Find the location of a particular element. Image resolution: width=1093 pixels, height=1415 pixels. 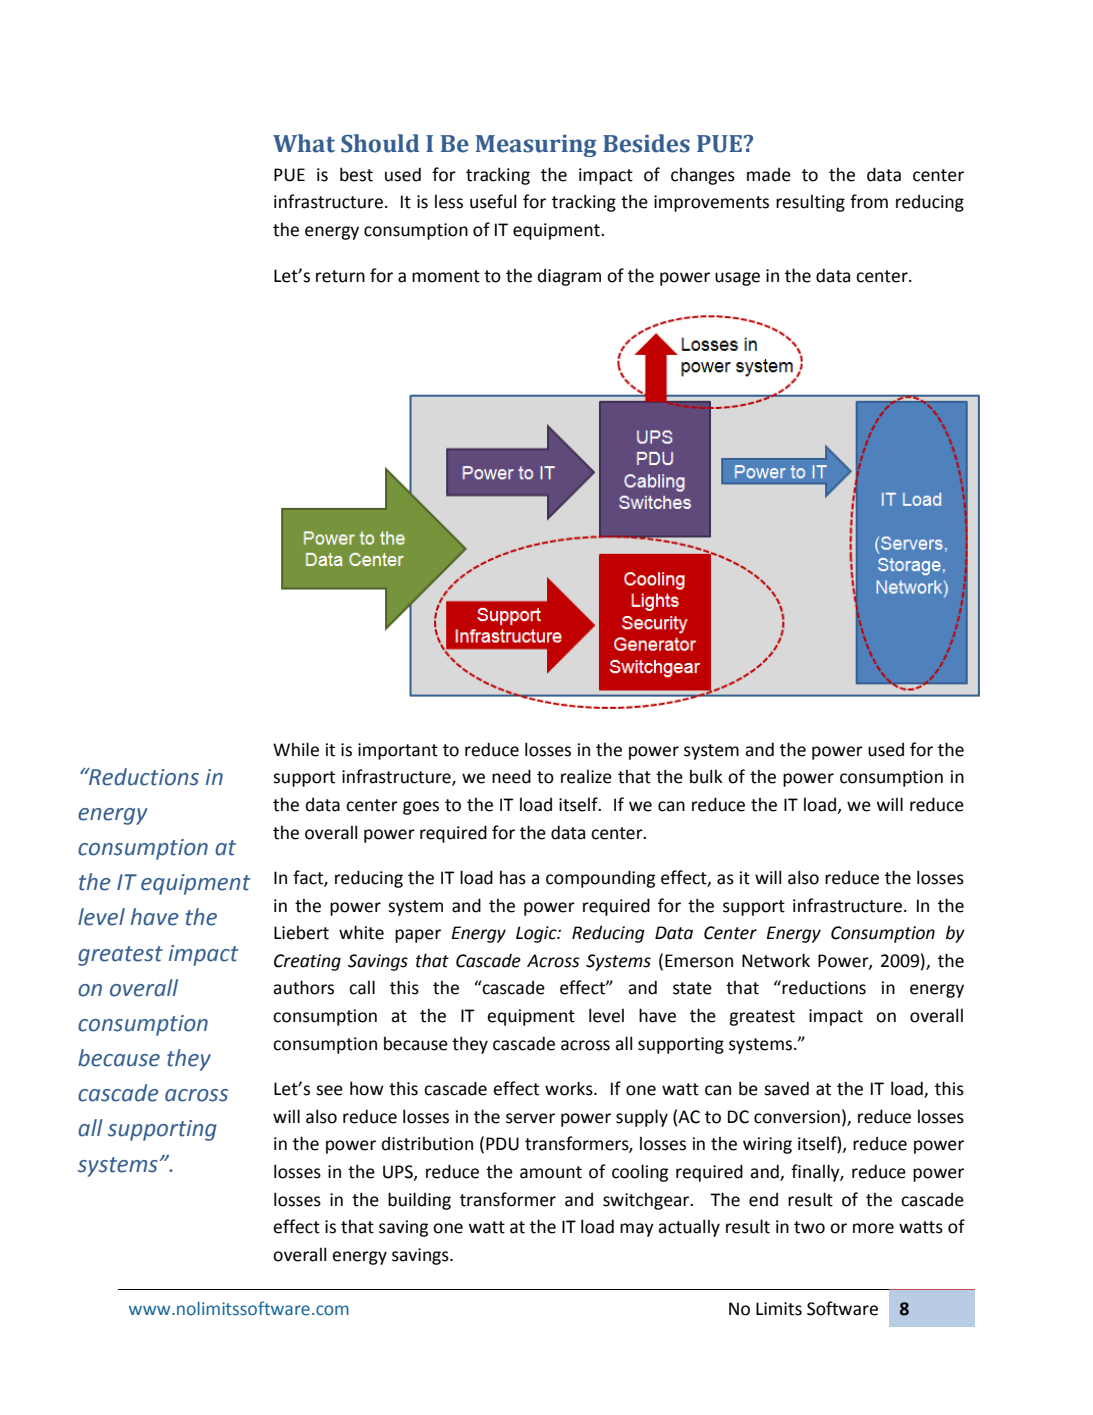

end is located at coordinates (763, 1200).
